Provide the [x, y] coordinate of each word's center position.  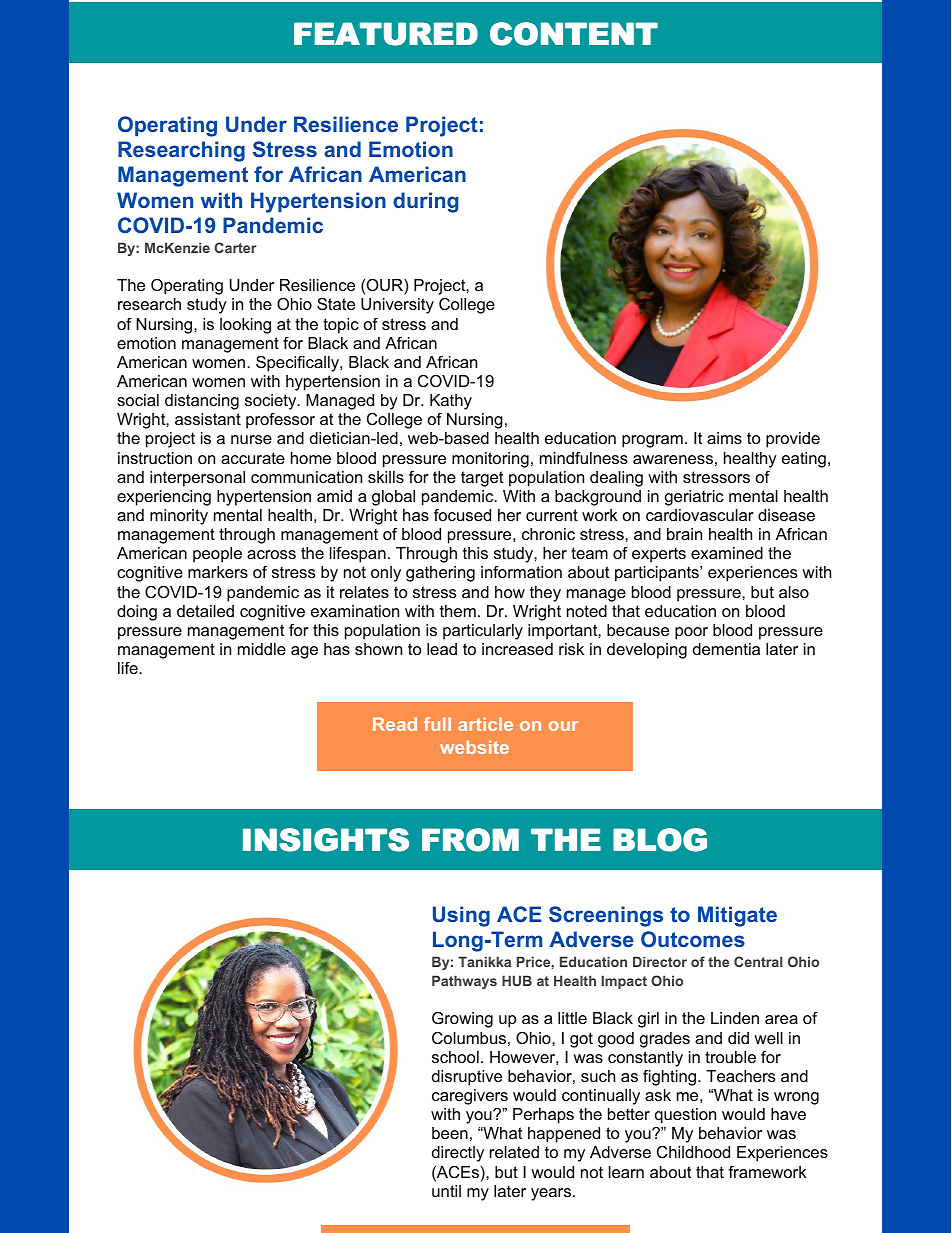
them [458, 611]
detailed [205, 611]
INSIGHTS [326, 840]
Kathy [451, 402]
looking [245, 326]
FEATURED [386, 34]
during [425, 202]
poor [691, 633]
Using [461, 916]
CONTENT [574, 34]
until [446, 1191]
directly [458, 1154]
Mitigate [737, 916]
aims [724, 438]
